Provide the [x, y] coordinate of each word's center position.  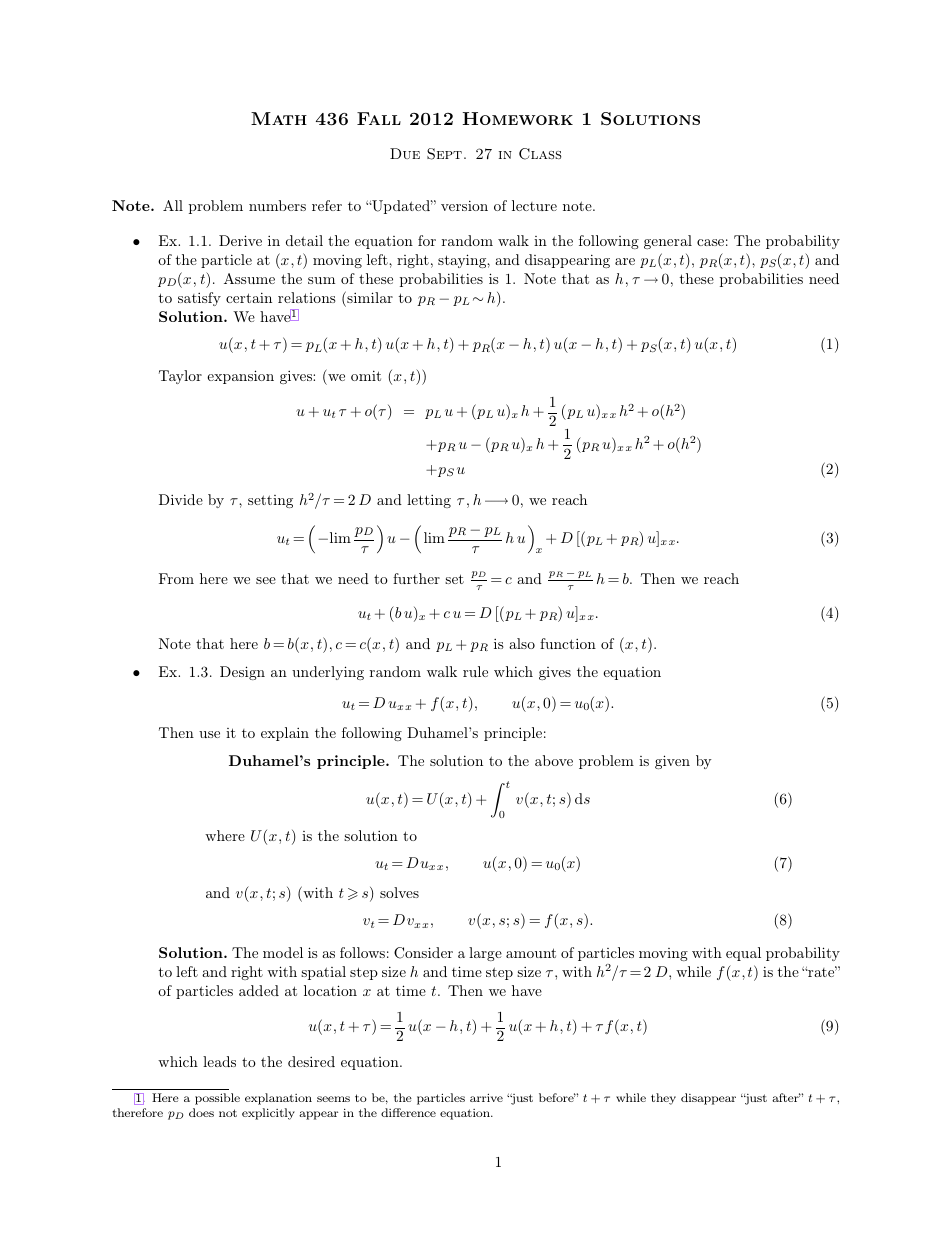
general [668, 242]
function [568, 643]
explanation [278, 1099]
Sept [444, 154]
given [672, 762]
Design [242, 673]
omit [366, 375]
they [663, 1099]
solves [399, 892]
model [283, 952]
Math [279, 118]
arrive [486, 1097]
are [625, 261]
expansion [240, 377]
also [522, 643]
